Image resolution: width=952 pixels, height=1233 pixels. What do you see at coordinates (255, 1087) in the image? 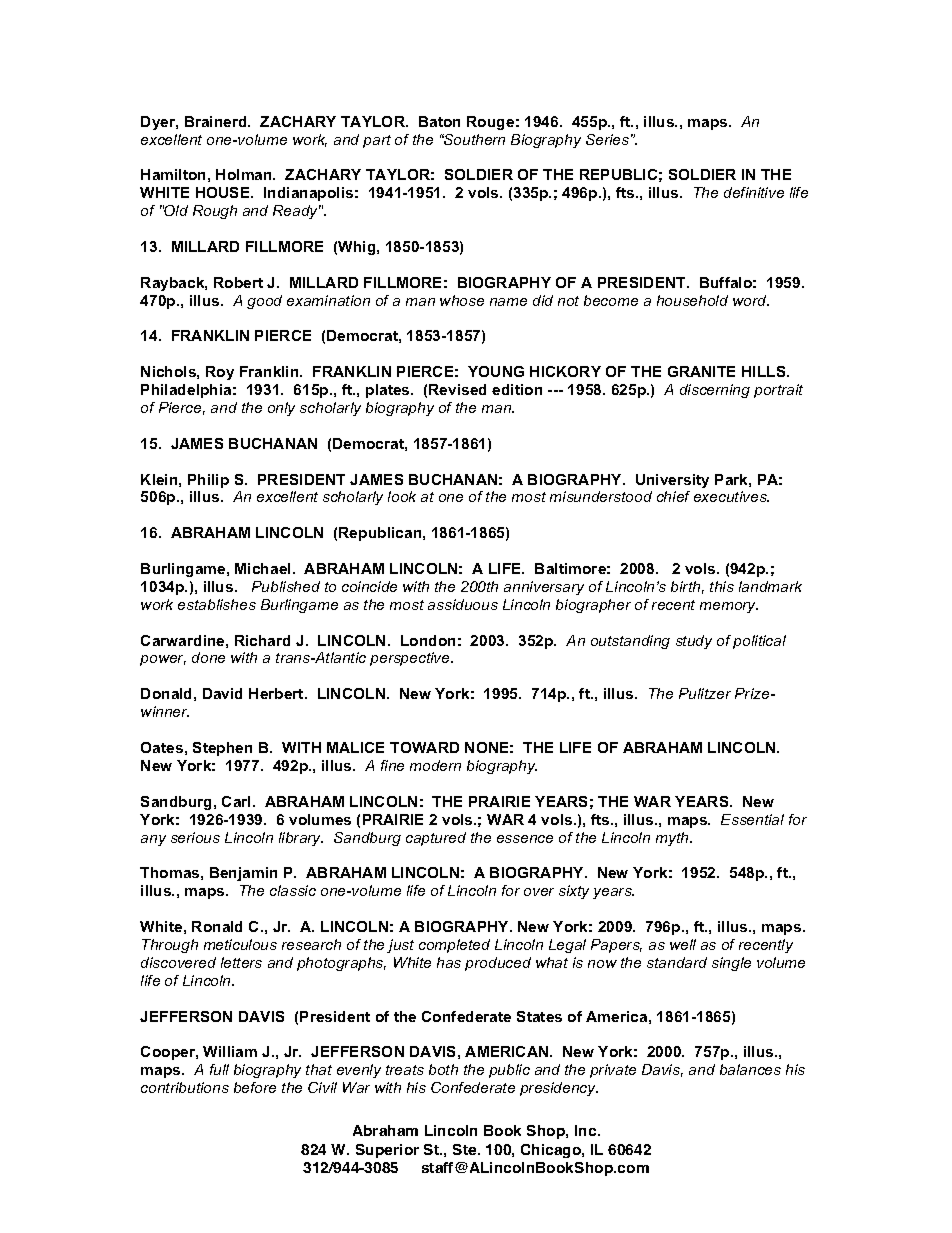
I see `before` at bounding box center [255, 1087].
